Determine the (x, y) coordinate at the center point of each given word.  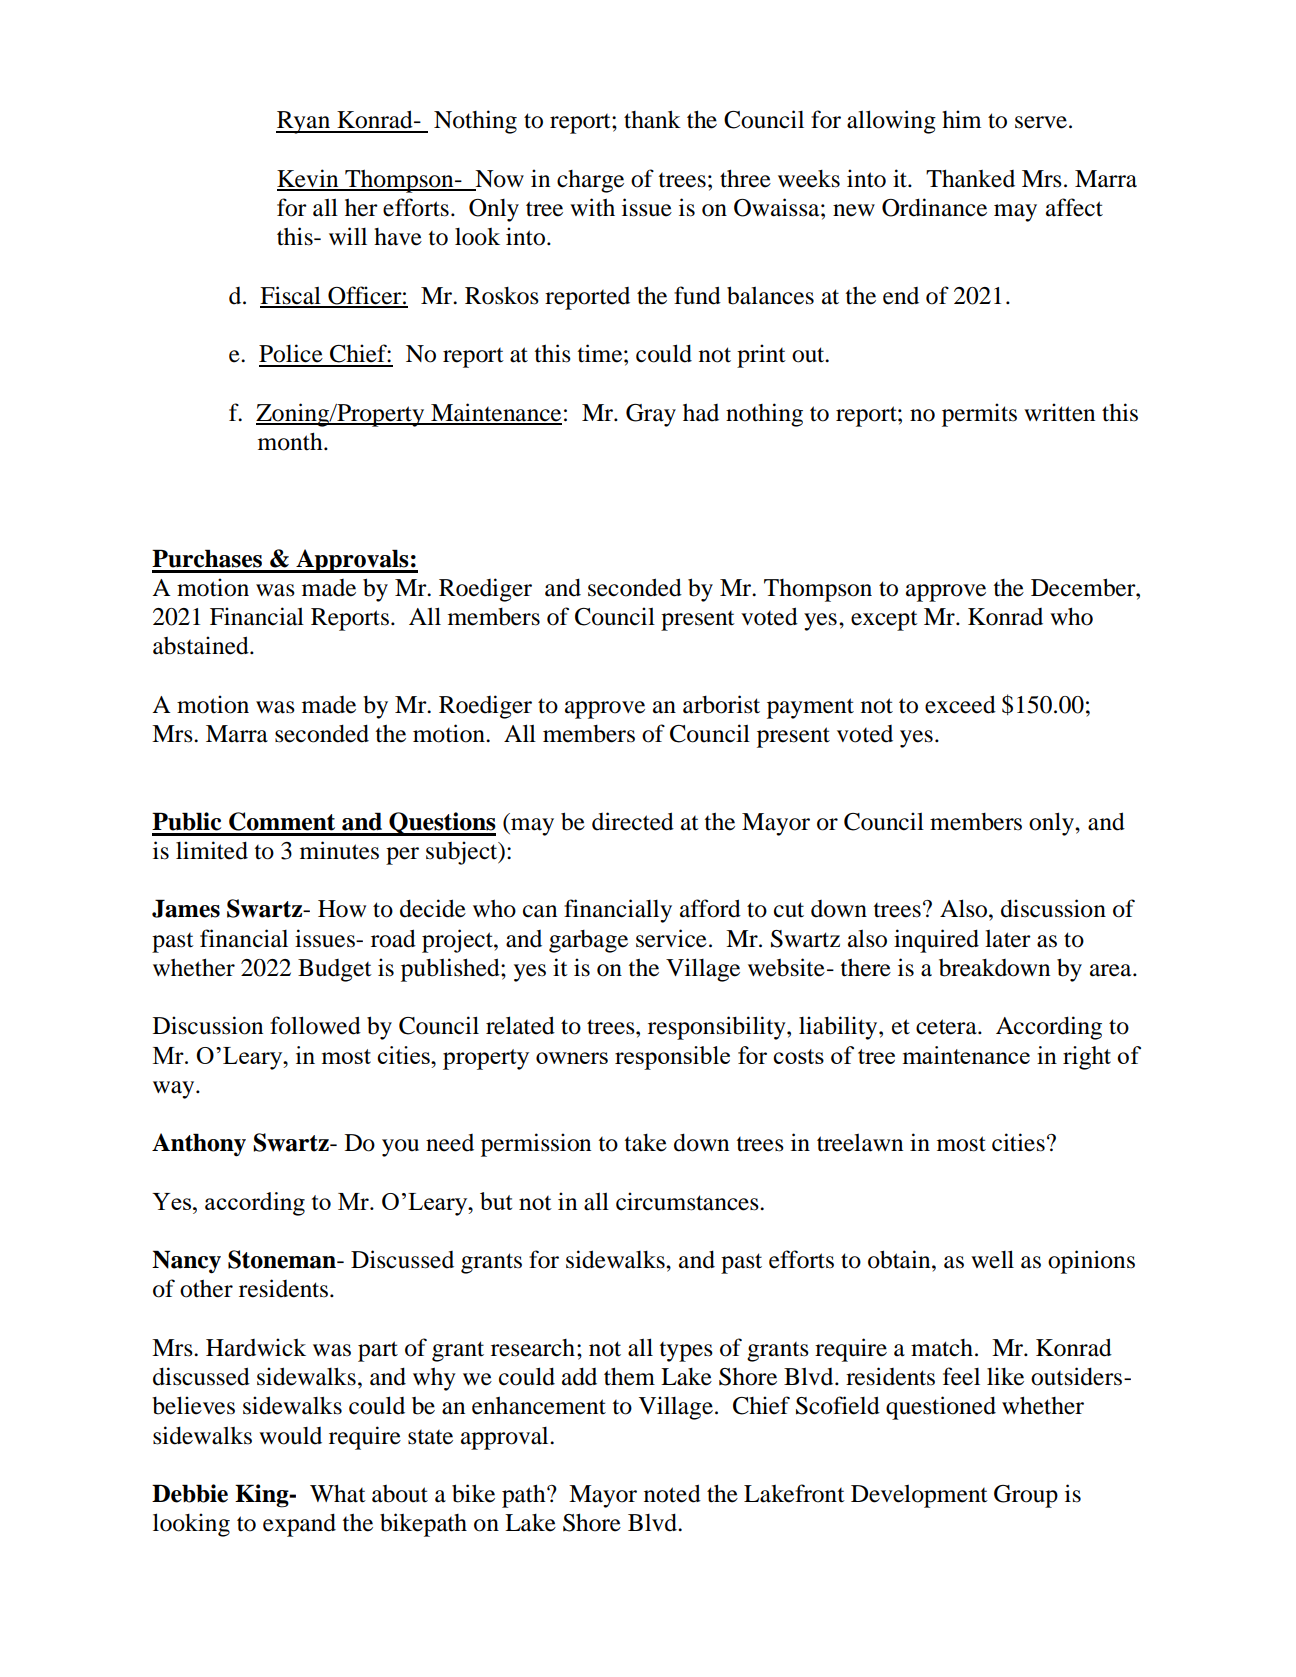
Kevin (309, 179)
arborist (721, 704)
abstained (202, 645)
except (884, 621)
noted (672, 1493)
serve (1041, 122)
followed (315, 1025)
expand (299, 1525)
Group (1026, 1496)
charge (590, 181)
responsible (672, 1058)
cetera (947, 1027)
